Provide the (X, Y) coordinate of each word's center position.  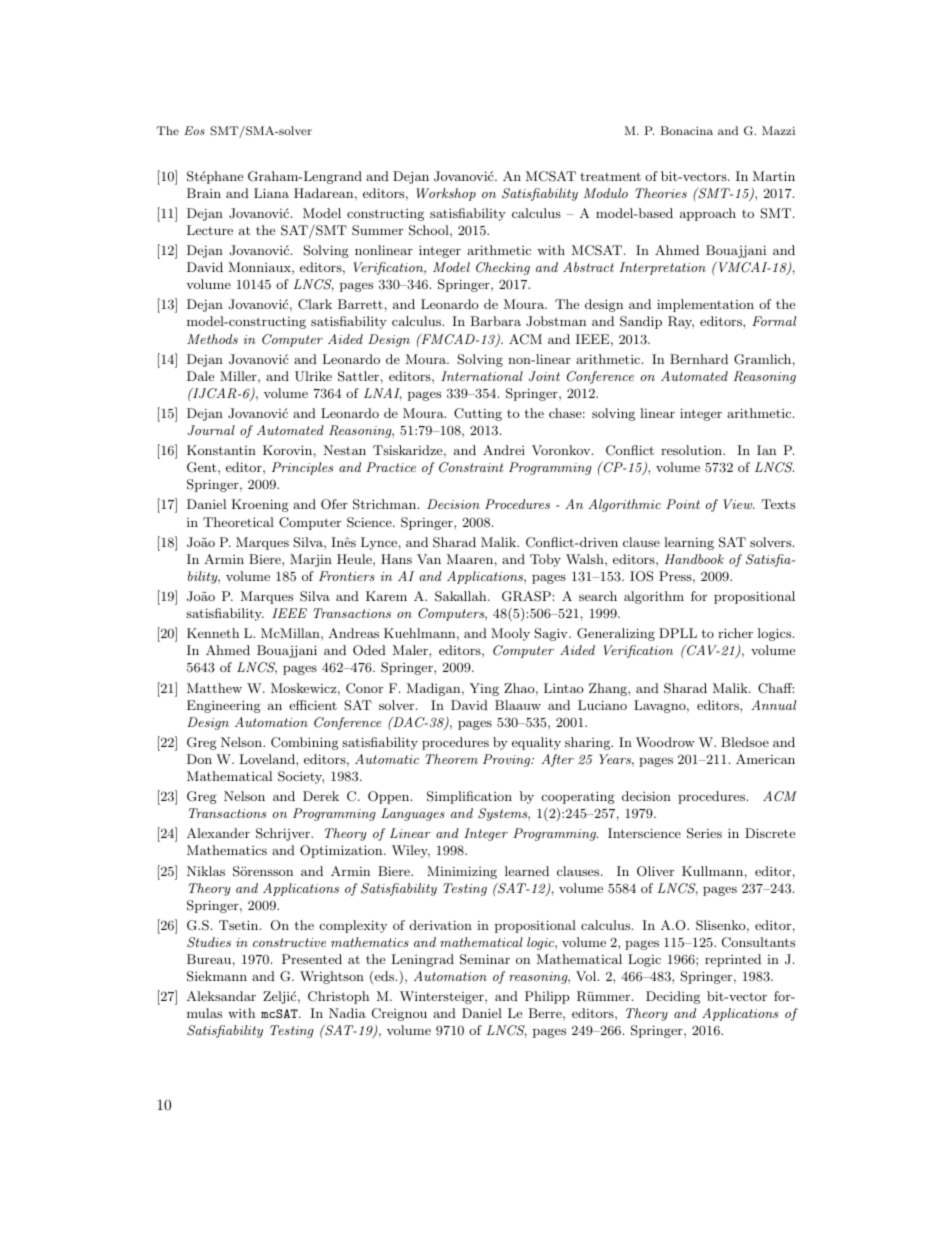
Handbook (694, 559)
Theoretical (238, 522)
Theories (661, 193)
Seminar (485, 959)
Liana (271, 193)
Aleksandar (221, 996)
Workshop (446, 194)
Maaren (470, 559)
